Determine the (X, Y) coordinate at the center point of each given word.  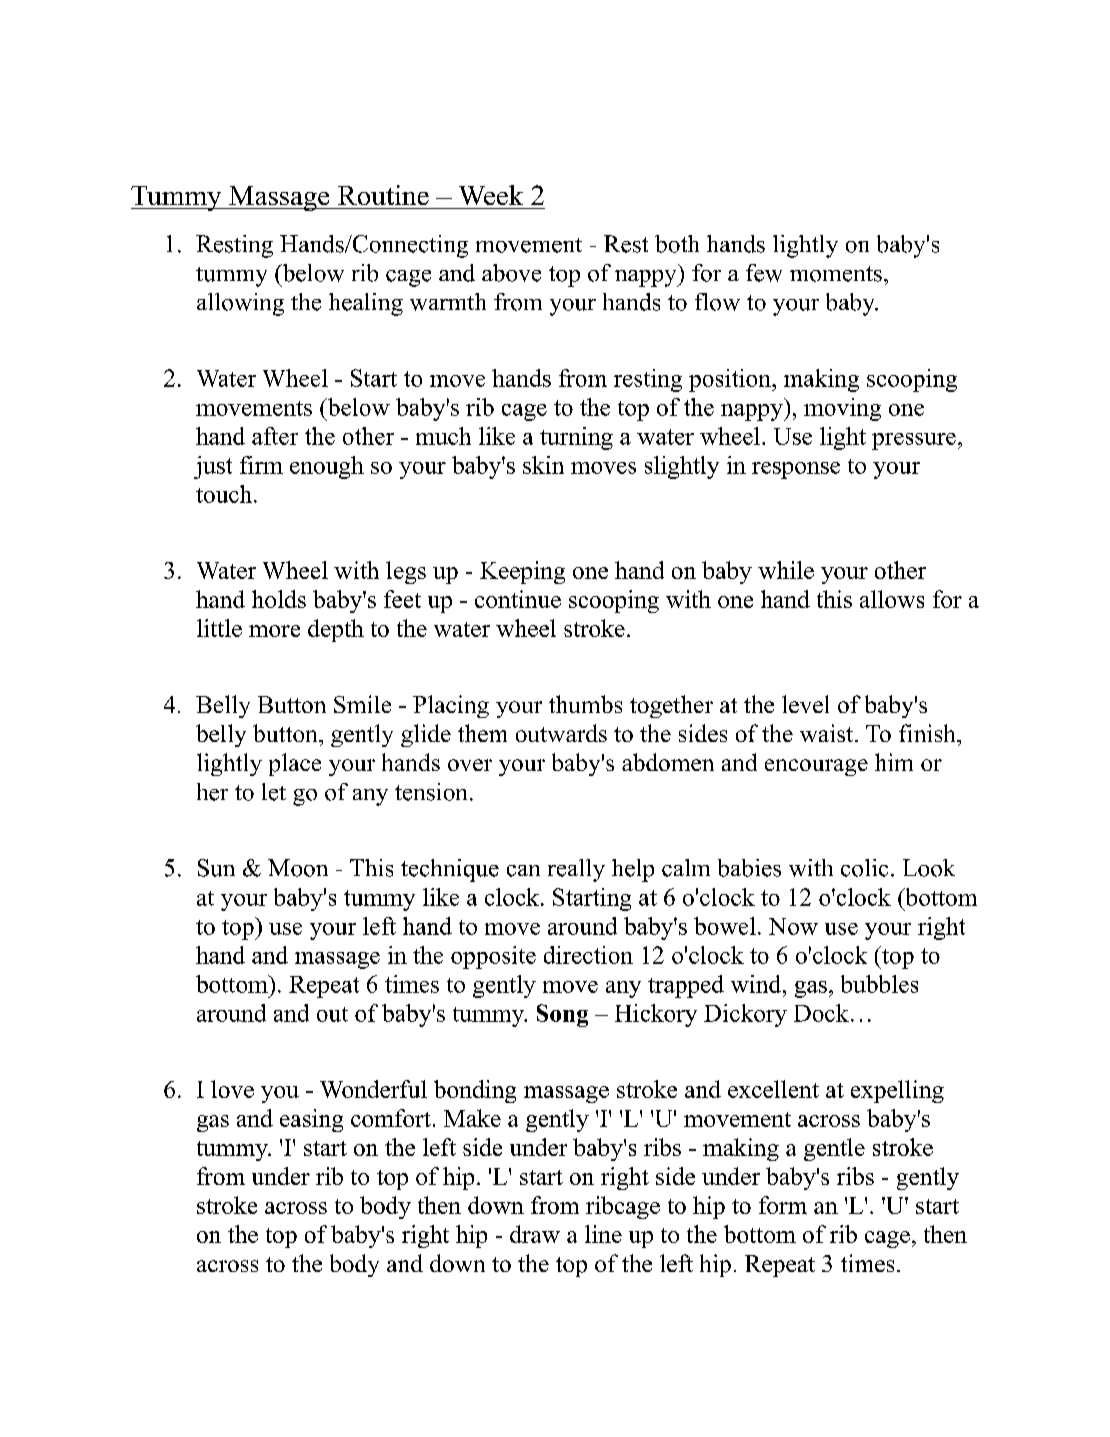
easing (311, 1120)
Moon (298, 868)
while (786, 570)
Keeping (522, 572)
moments (836, 274)
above (511, 273)
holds (279, 599)
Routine (383, 195)
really (576, 870)
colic (864, 868)
